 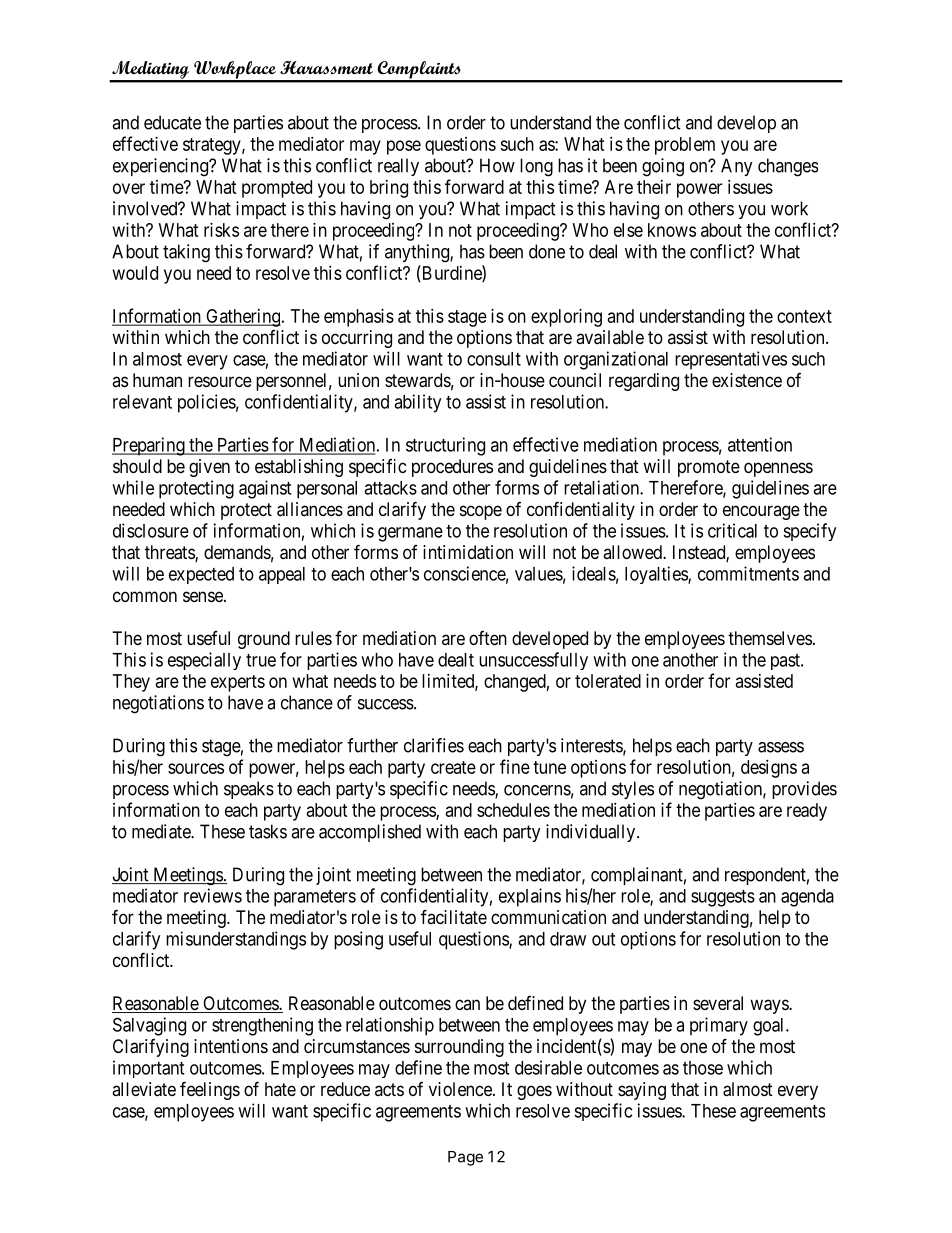 I want to click on problem, so click(x=685, y=146).
